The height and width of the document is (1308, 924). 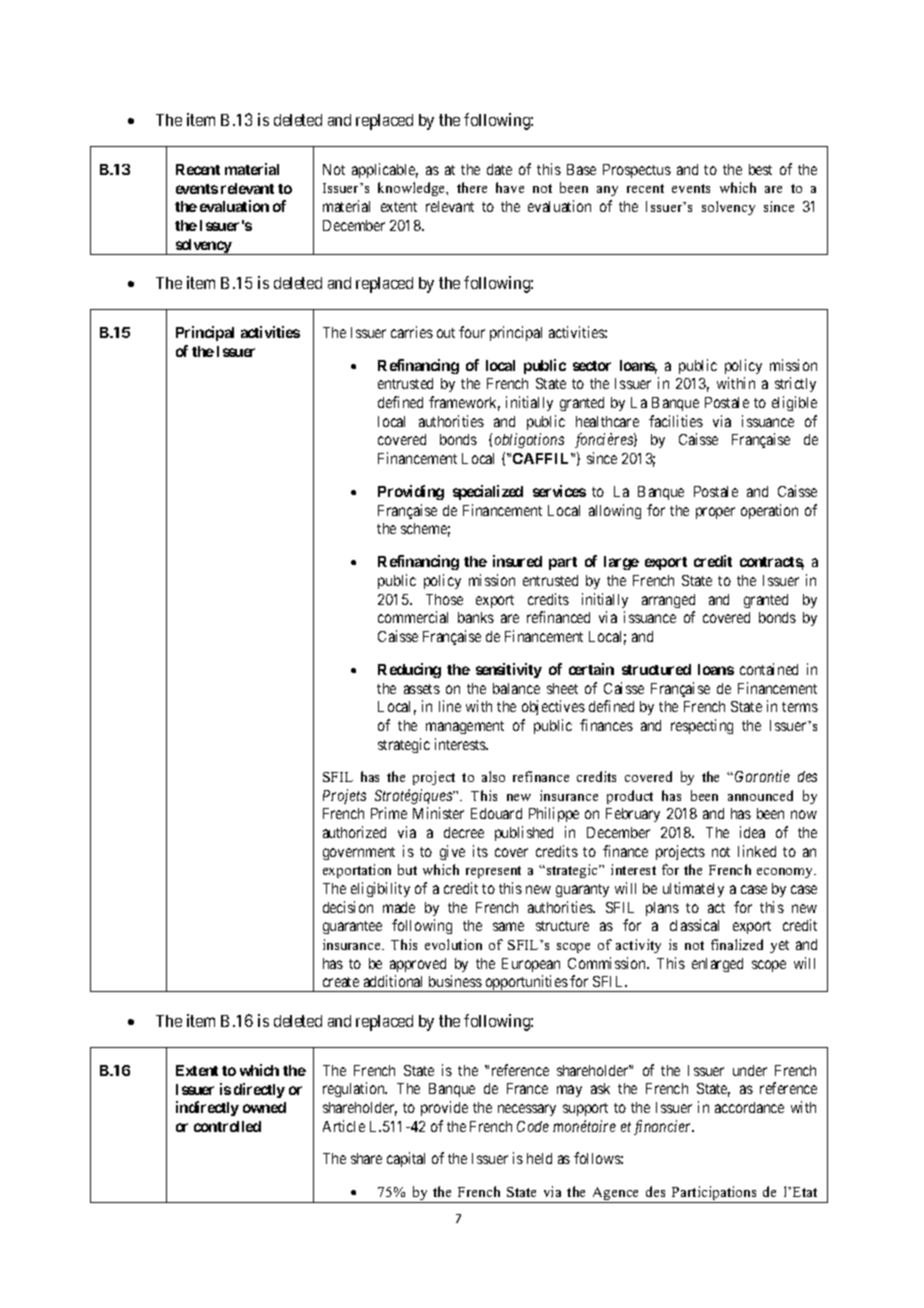 What do you see at coordinates (508, 926) in the document?
I see `same` at bounding box center [508, 926].
